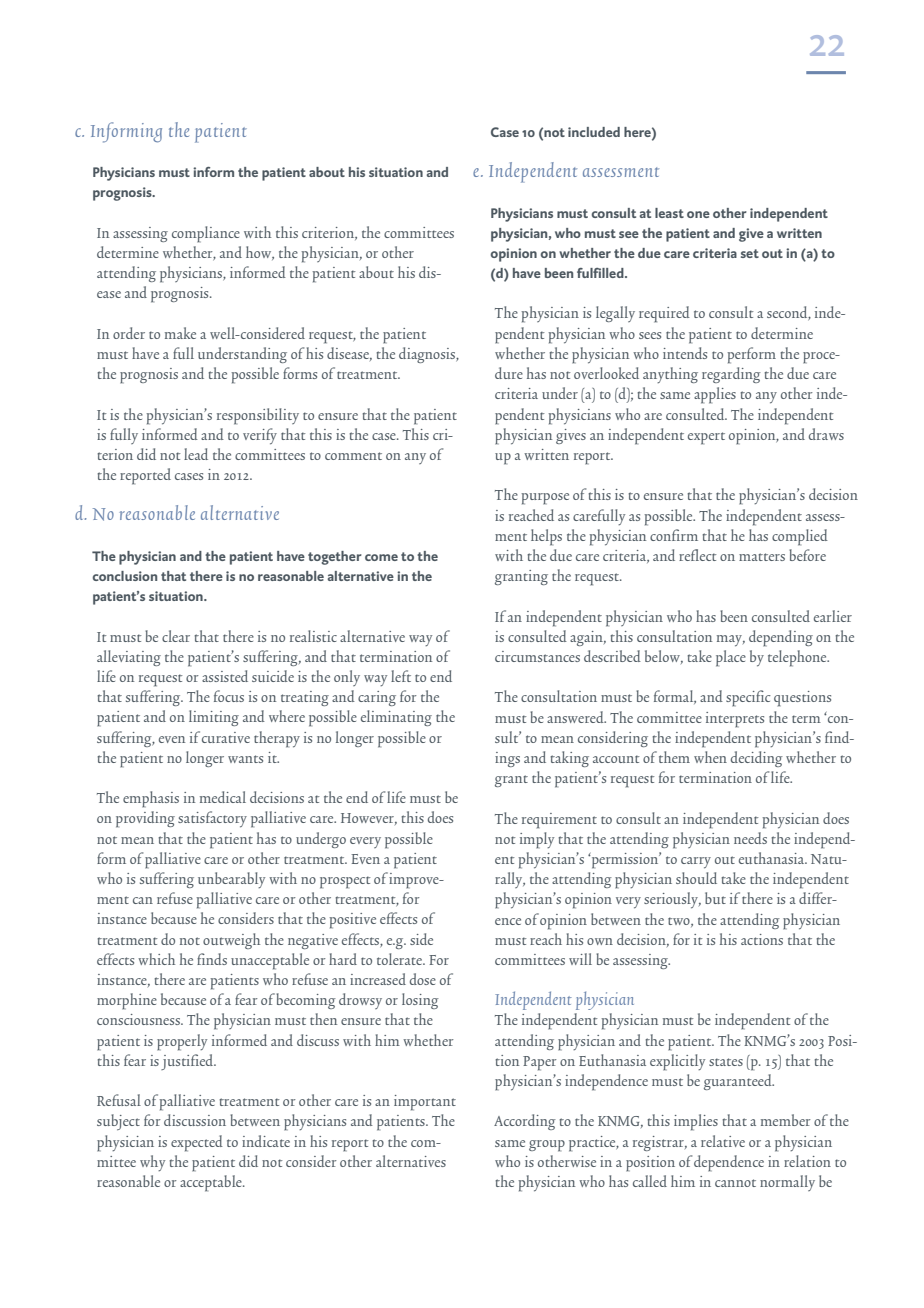 The width and height of the screenshot is (924, 1308). Describe the element at coordinates (206, 234) in the screenshot. I see `compliance` at that location.
